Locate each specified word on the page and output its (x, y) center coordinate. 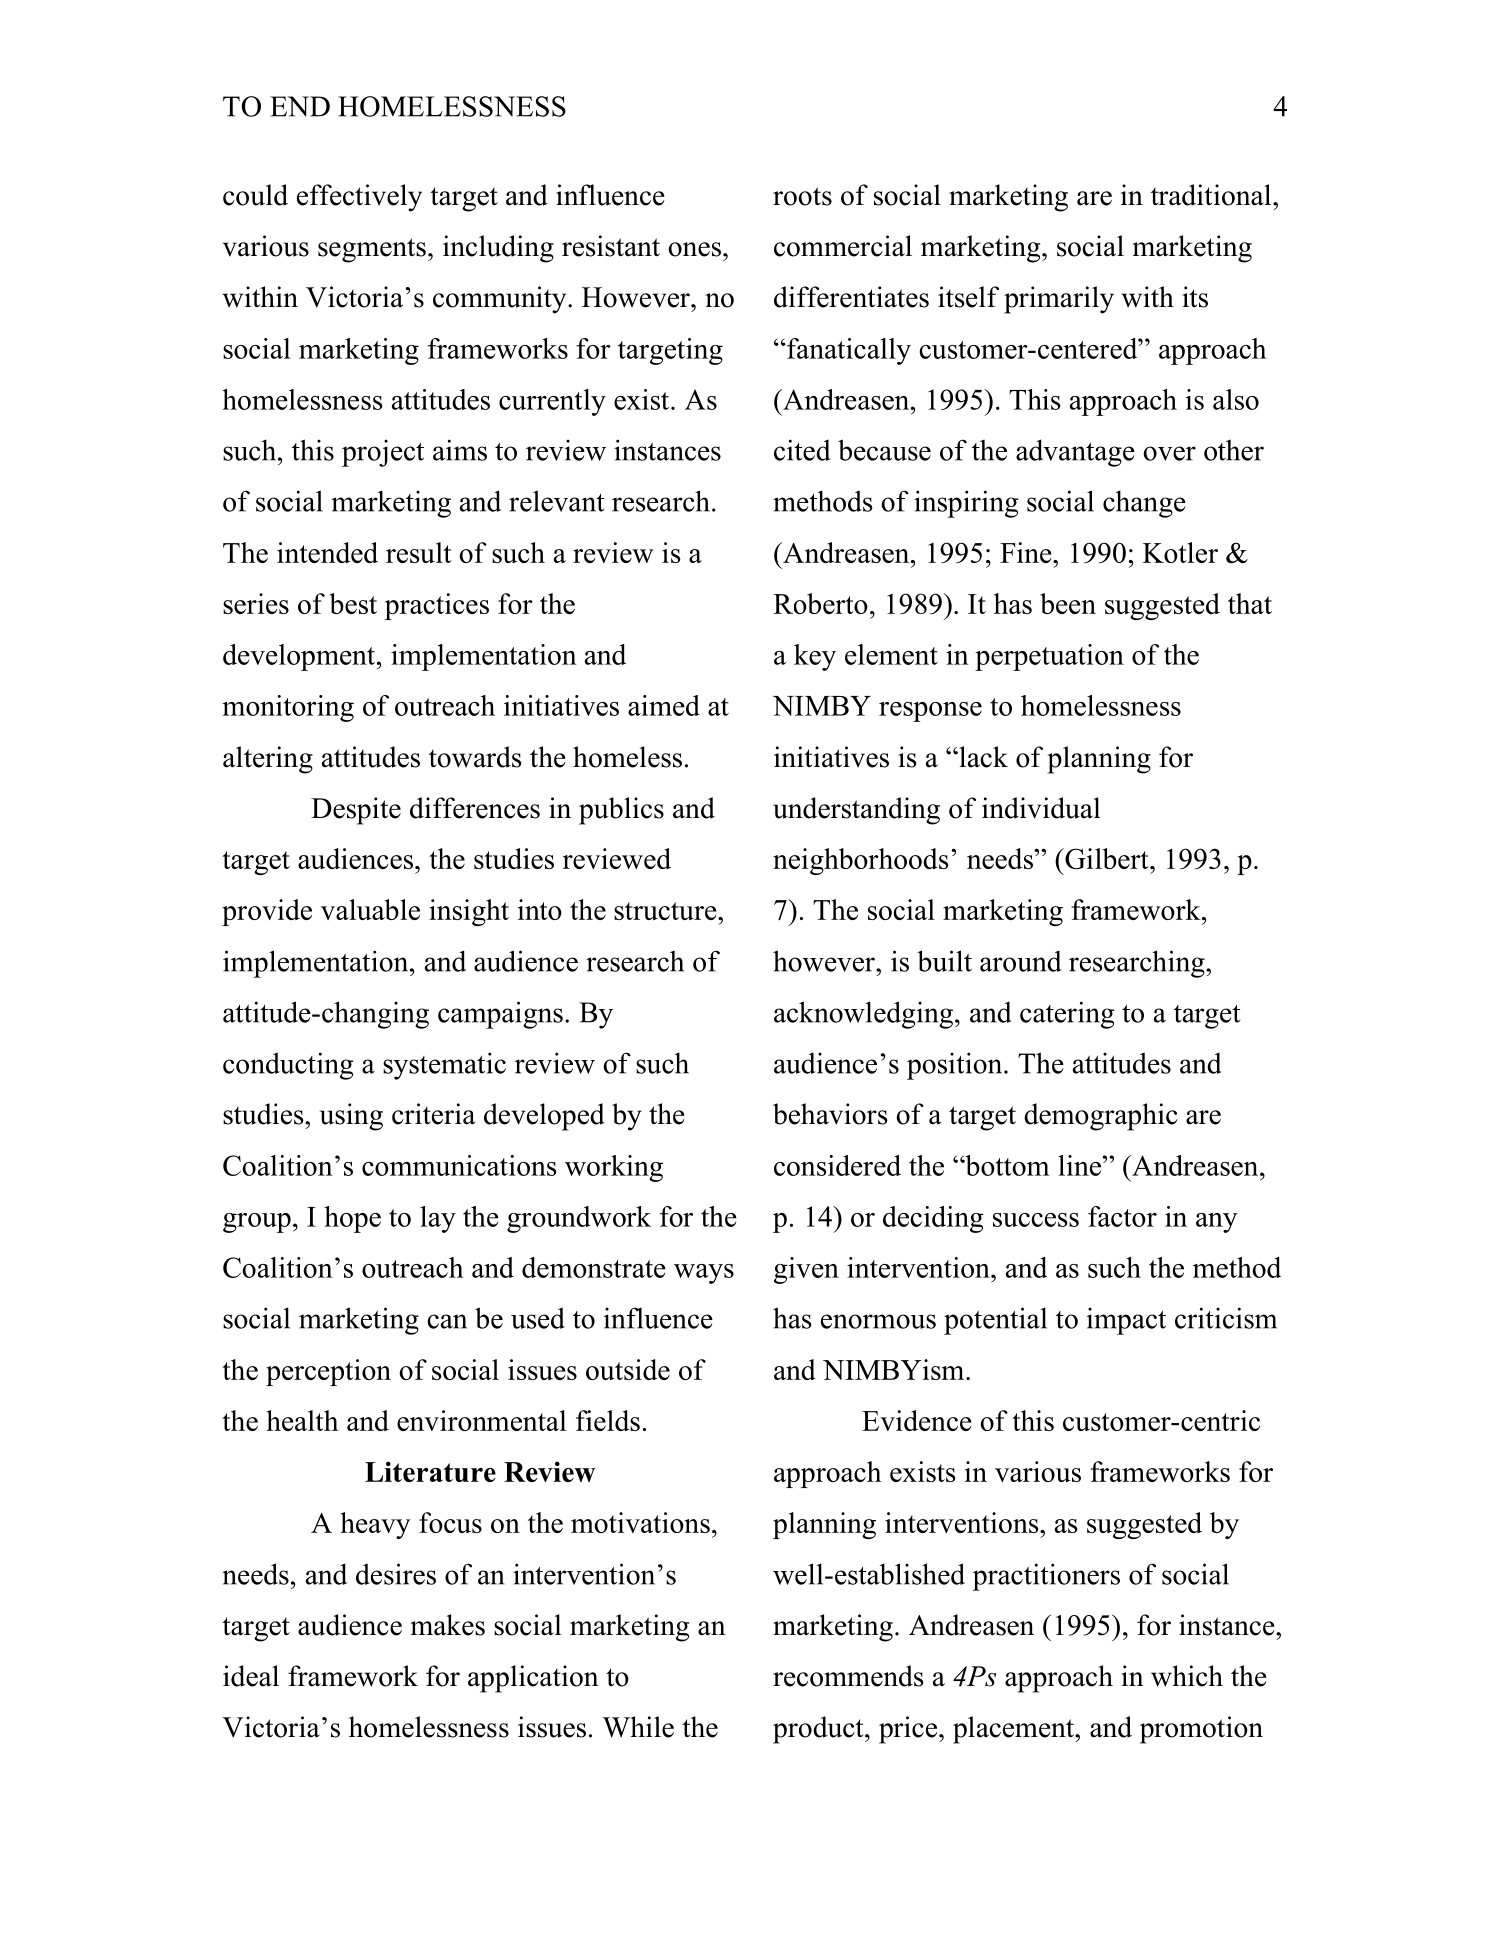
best (353, 603)
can (447, 1321)
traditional (1212, 195)
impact (1126, 1321)
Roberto (820, 603)
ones (694, 249)
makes (448, 1625)
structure (666, 911)
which (1187, 1676)
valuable (370, 909)
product (819, 1730)
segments (372, 250)
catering (1067, 1015)
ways (704, 1274)
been (1068, 603)
